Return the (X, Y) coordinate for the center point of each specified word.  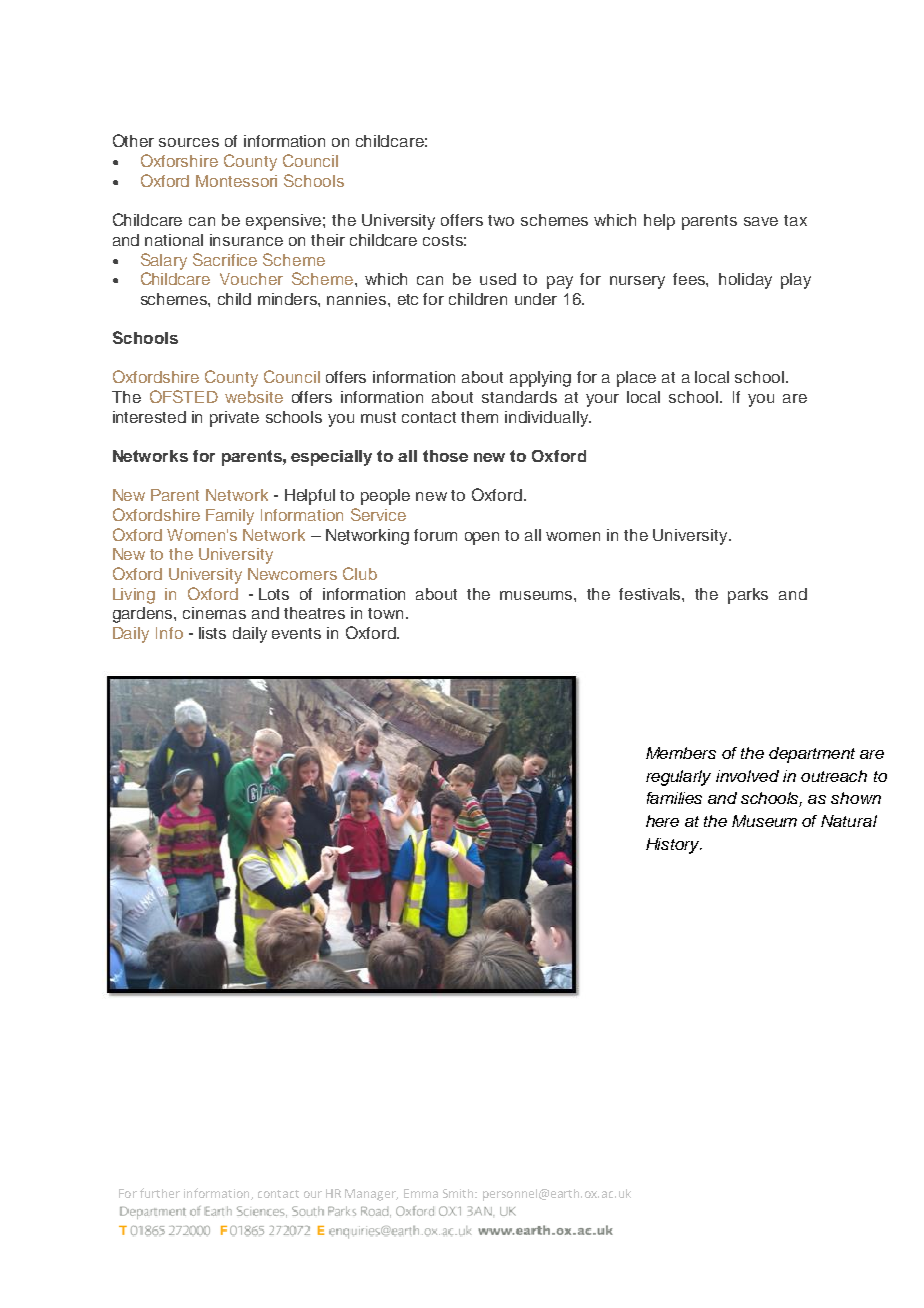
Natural (849, 821)
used (498, 279)
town (385, 613)
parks (748, 596)
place (636, 379)
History (674, 846)
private (234, 419)
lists (212, 633)
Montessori (236, 181)
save (761, 221)
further (160, 1193)
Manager (371, 1195)
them (479, 417)
